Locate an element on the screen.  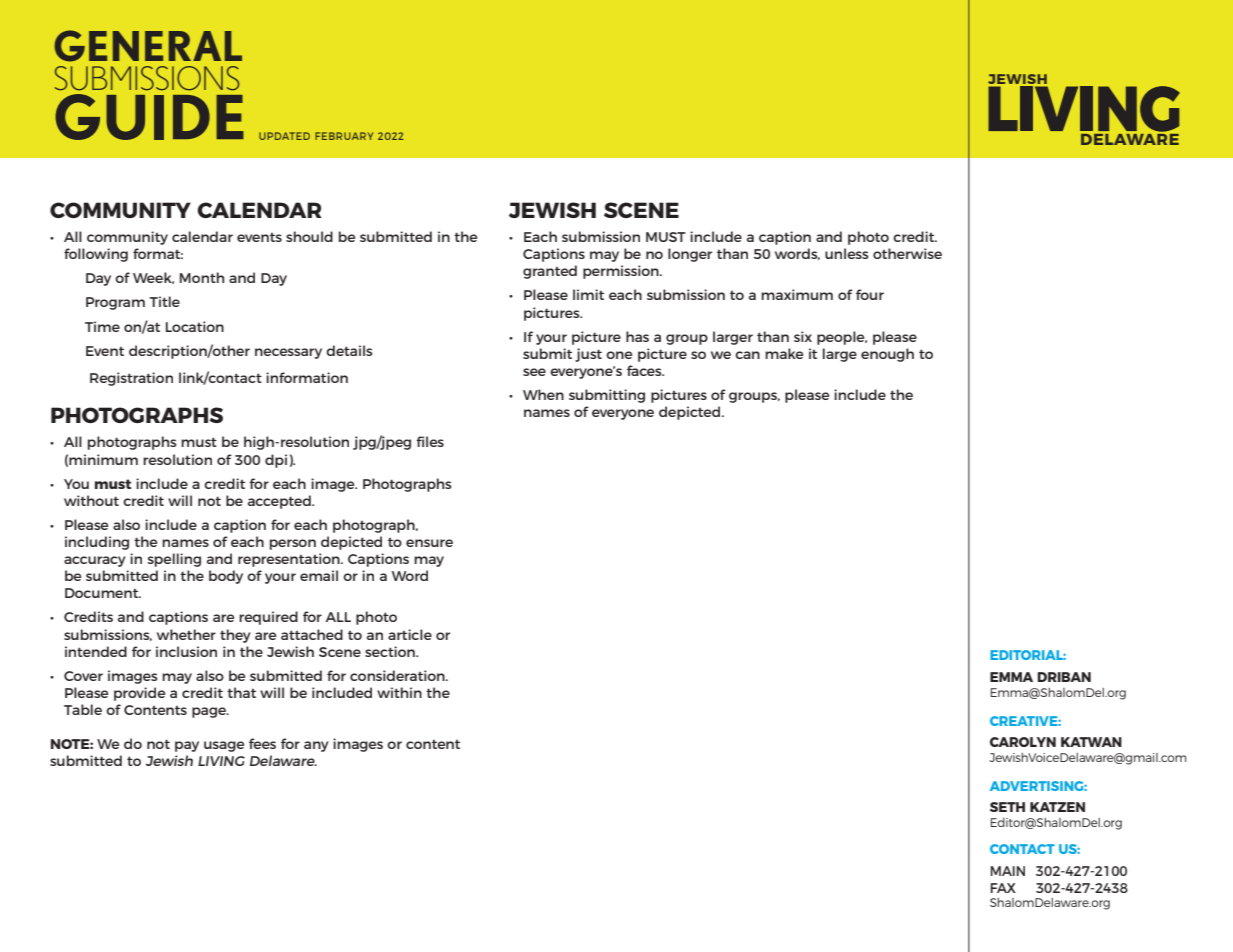
pay is located at coordinates (187, 746).
